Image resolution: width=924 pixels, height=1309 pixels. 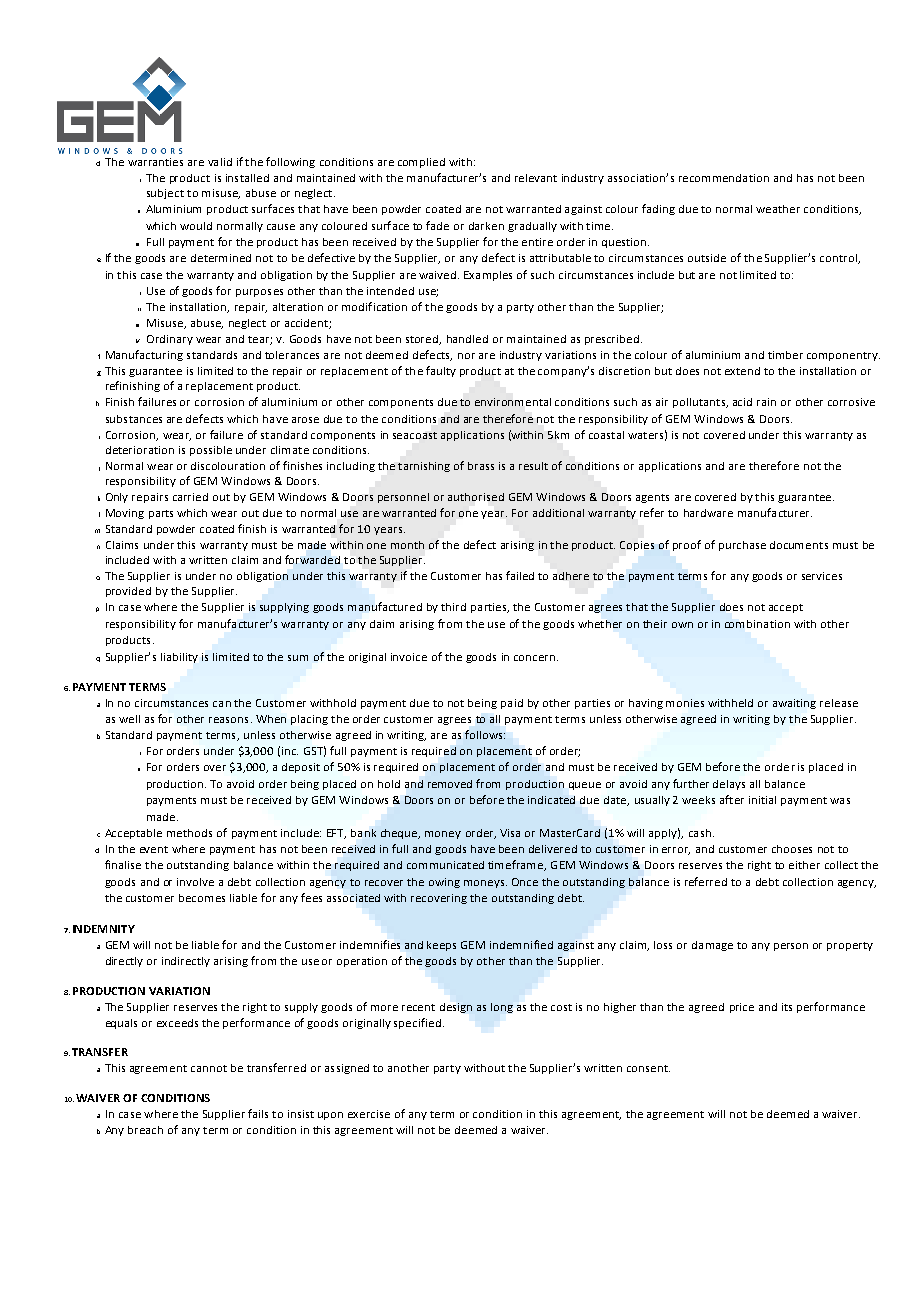 What do you see at coordinates (476, 497) in the screenshot?
I see `authorised` at bounding box center [476, 497].
